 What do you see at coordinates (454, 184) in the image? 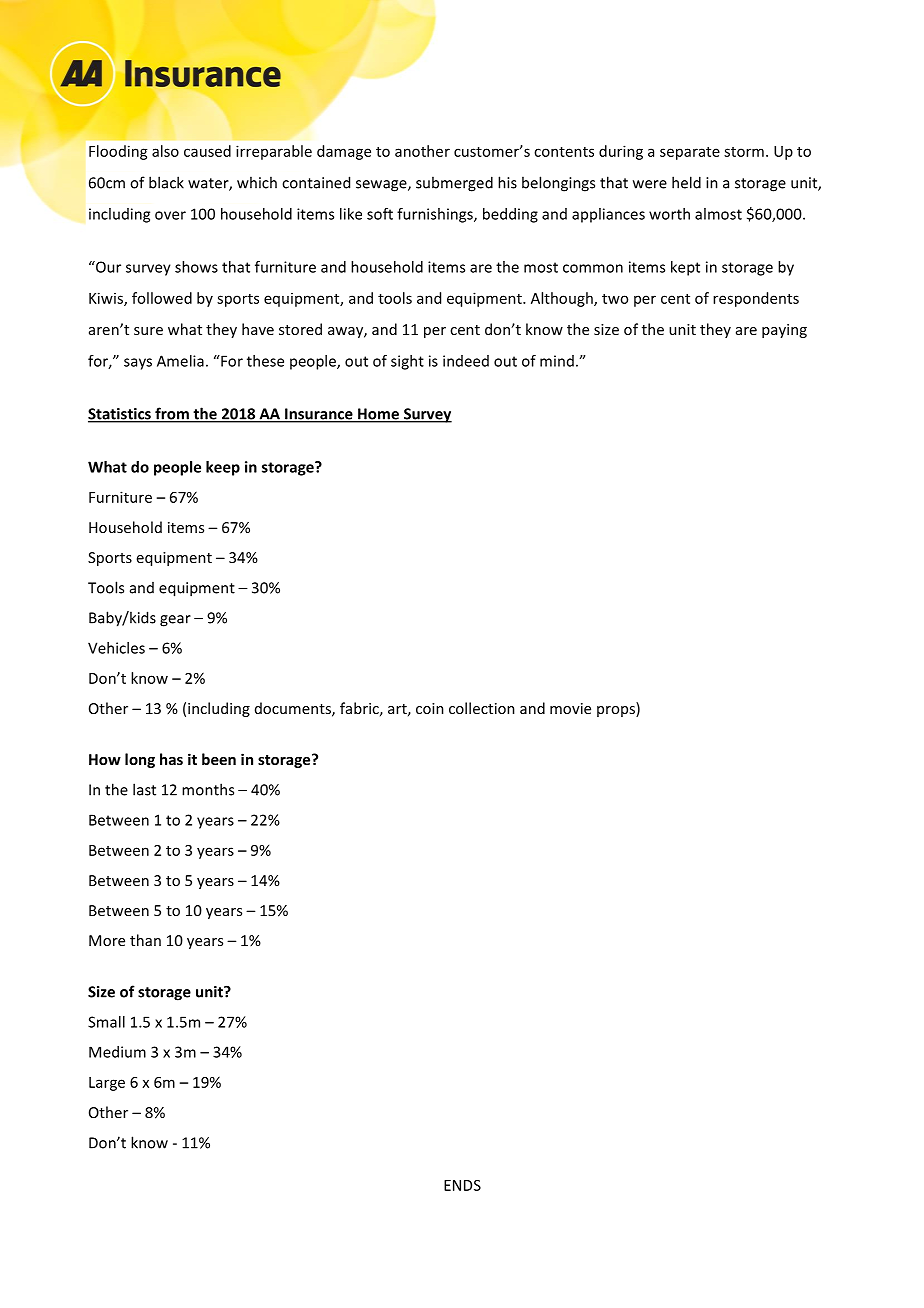
I see `submerged` at bounding box center [454, 184].
